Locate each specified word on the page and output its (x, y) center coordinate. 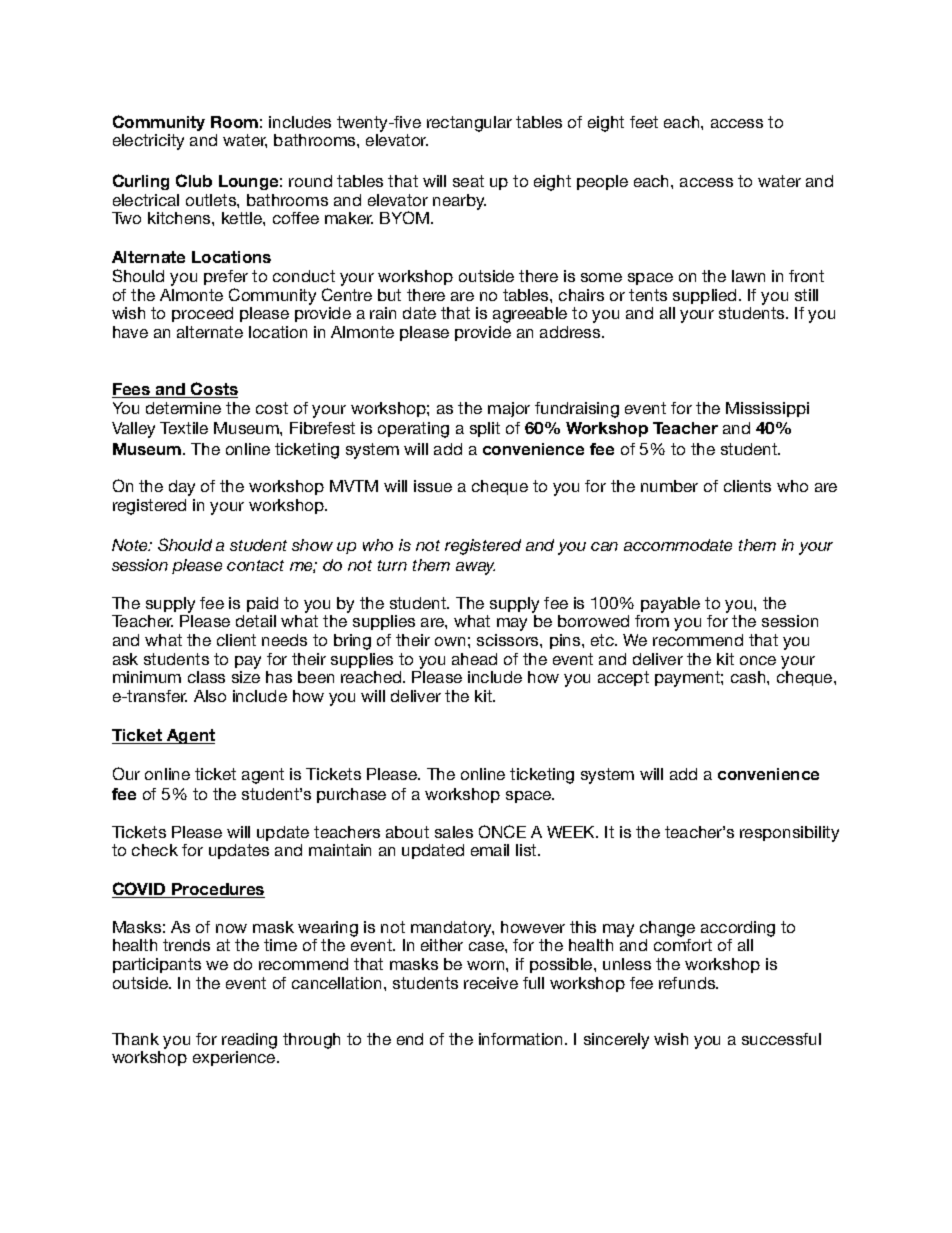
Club (194, 180)
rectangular (469, 124)
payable (670, 605)
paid (262, 604)
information (522, 1039)
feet (644, 122)
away (475, 568)
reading (249, 1041)
